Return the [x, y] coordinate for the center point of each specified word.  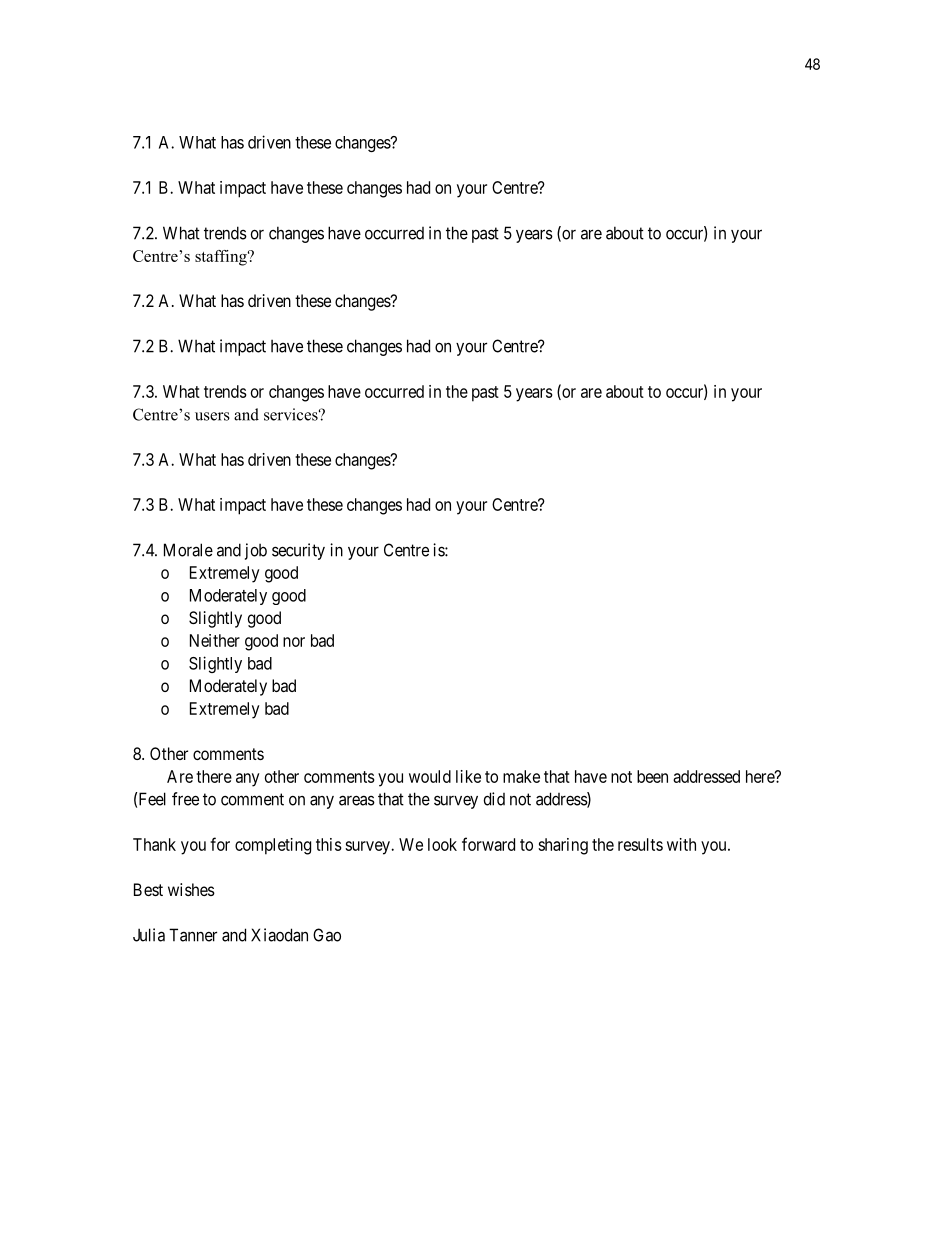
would [430, 776]
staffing [222, 258]
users [212, 416]
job [256, 551]
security [298, 551]
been [652, 776]
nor [294, 642]
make [521, 776]
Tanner [193, 935]
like [468, 776]
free [185, 799]
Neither [215, 640]
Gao [327, 935]
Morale [188, 550]
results [640, 844]
